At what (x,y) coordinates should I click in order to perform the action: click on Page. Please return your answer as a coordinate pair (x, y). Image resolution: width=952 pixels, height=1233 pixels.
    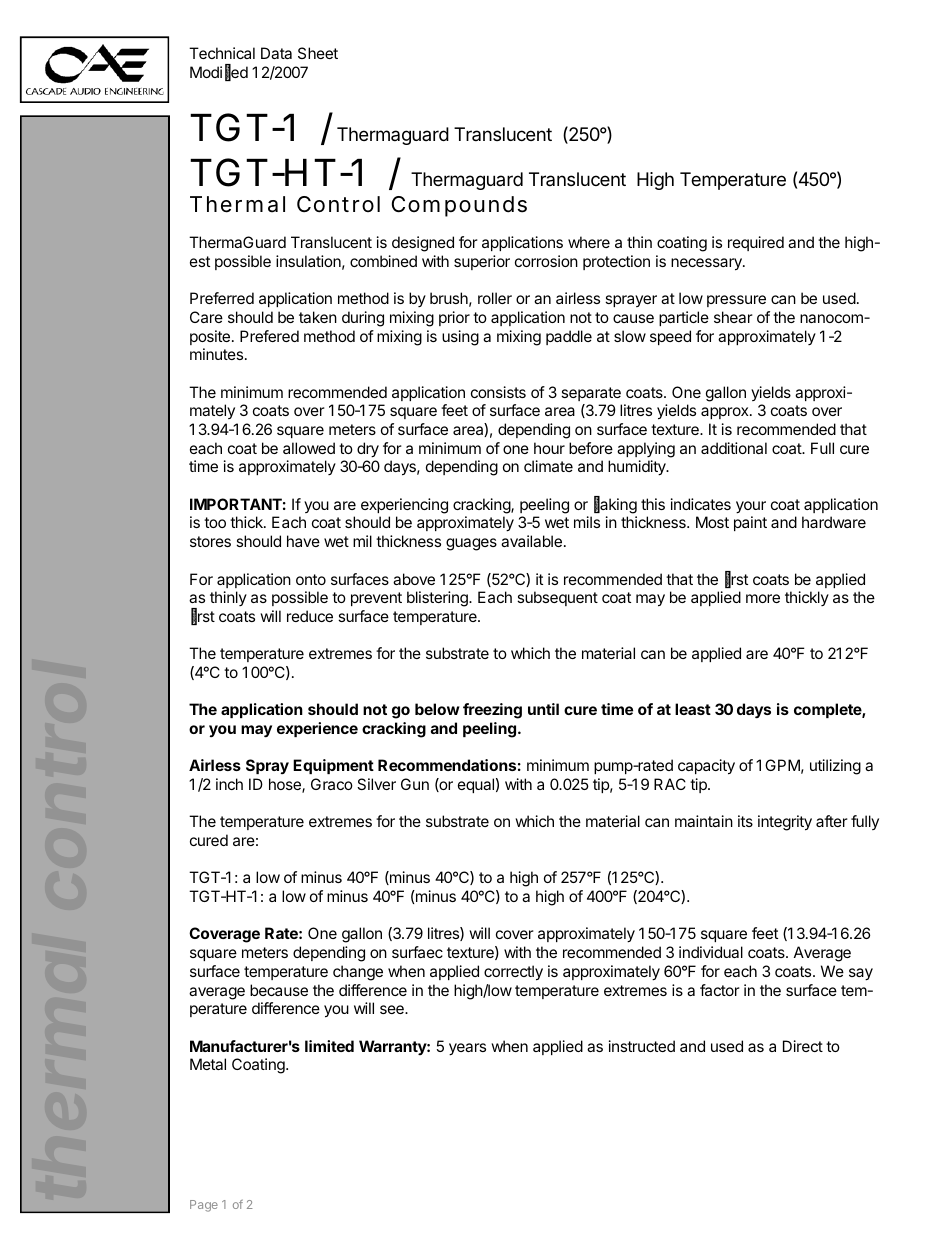
    Looking at the image, I should click on (204, 1206).
